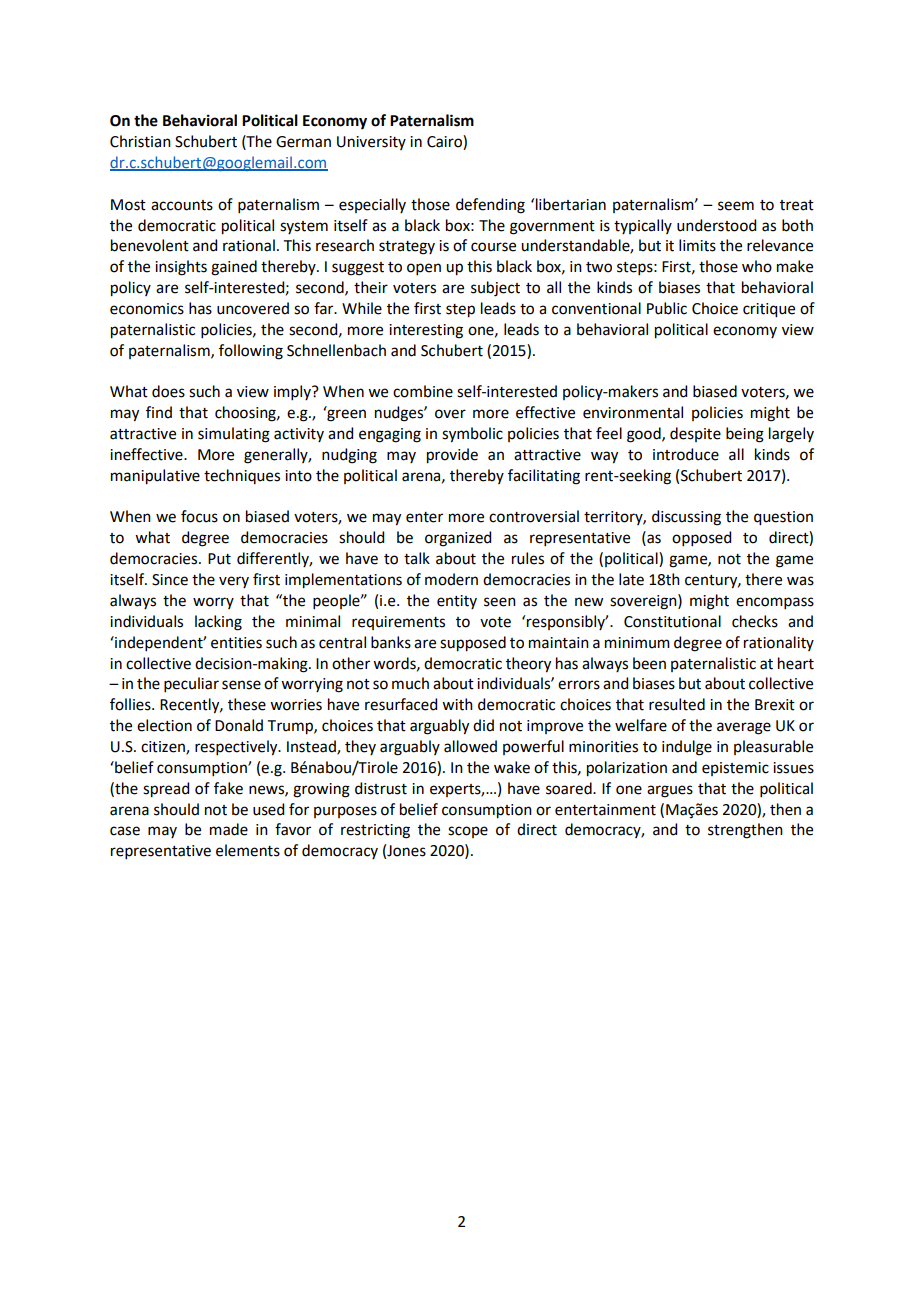 The image size is (924, 1308). I want to click on Cairo, so click(445, 142).
